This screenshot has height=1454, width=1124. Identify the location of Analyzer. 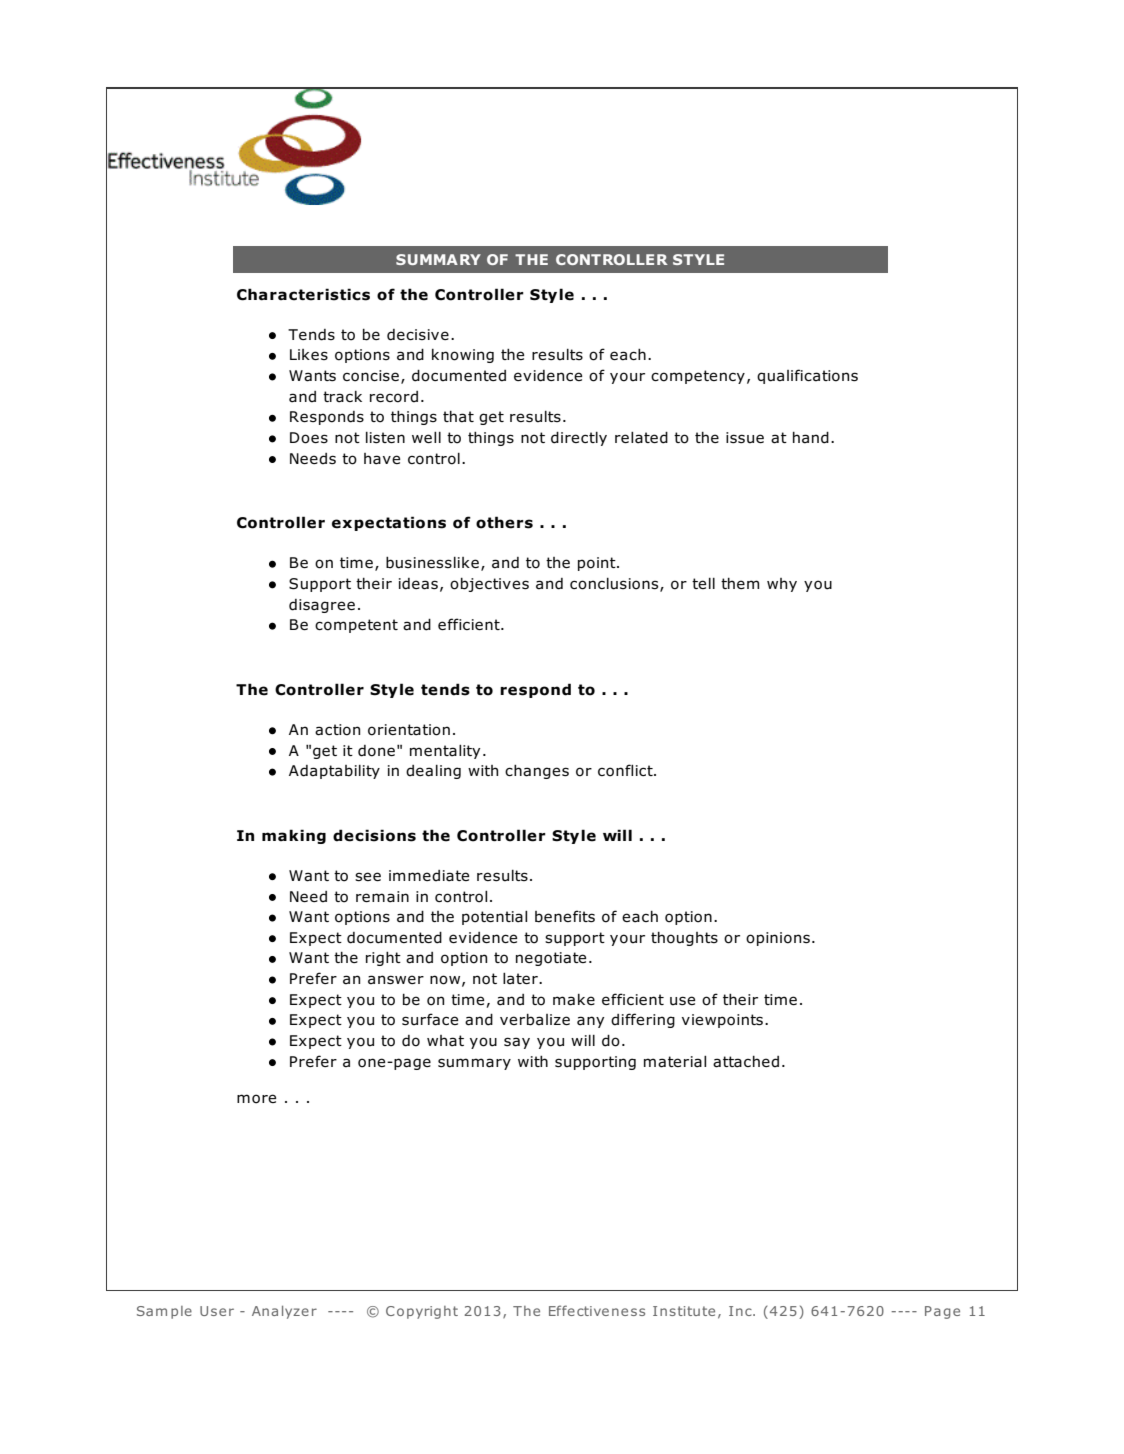
(284, 1312).
